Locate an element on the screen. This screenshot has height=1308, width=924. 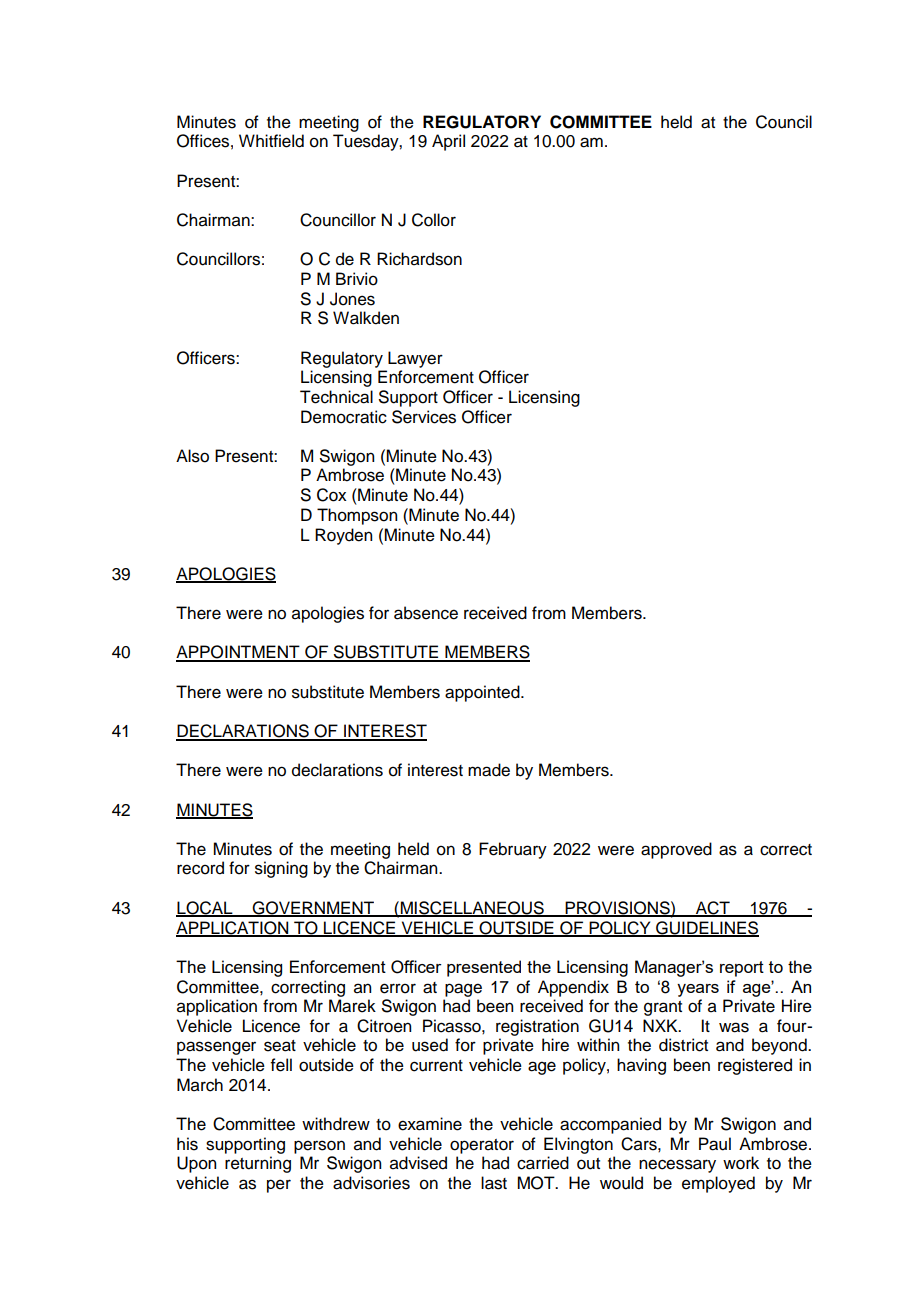
approved is located at coordinates (676, 850).
